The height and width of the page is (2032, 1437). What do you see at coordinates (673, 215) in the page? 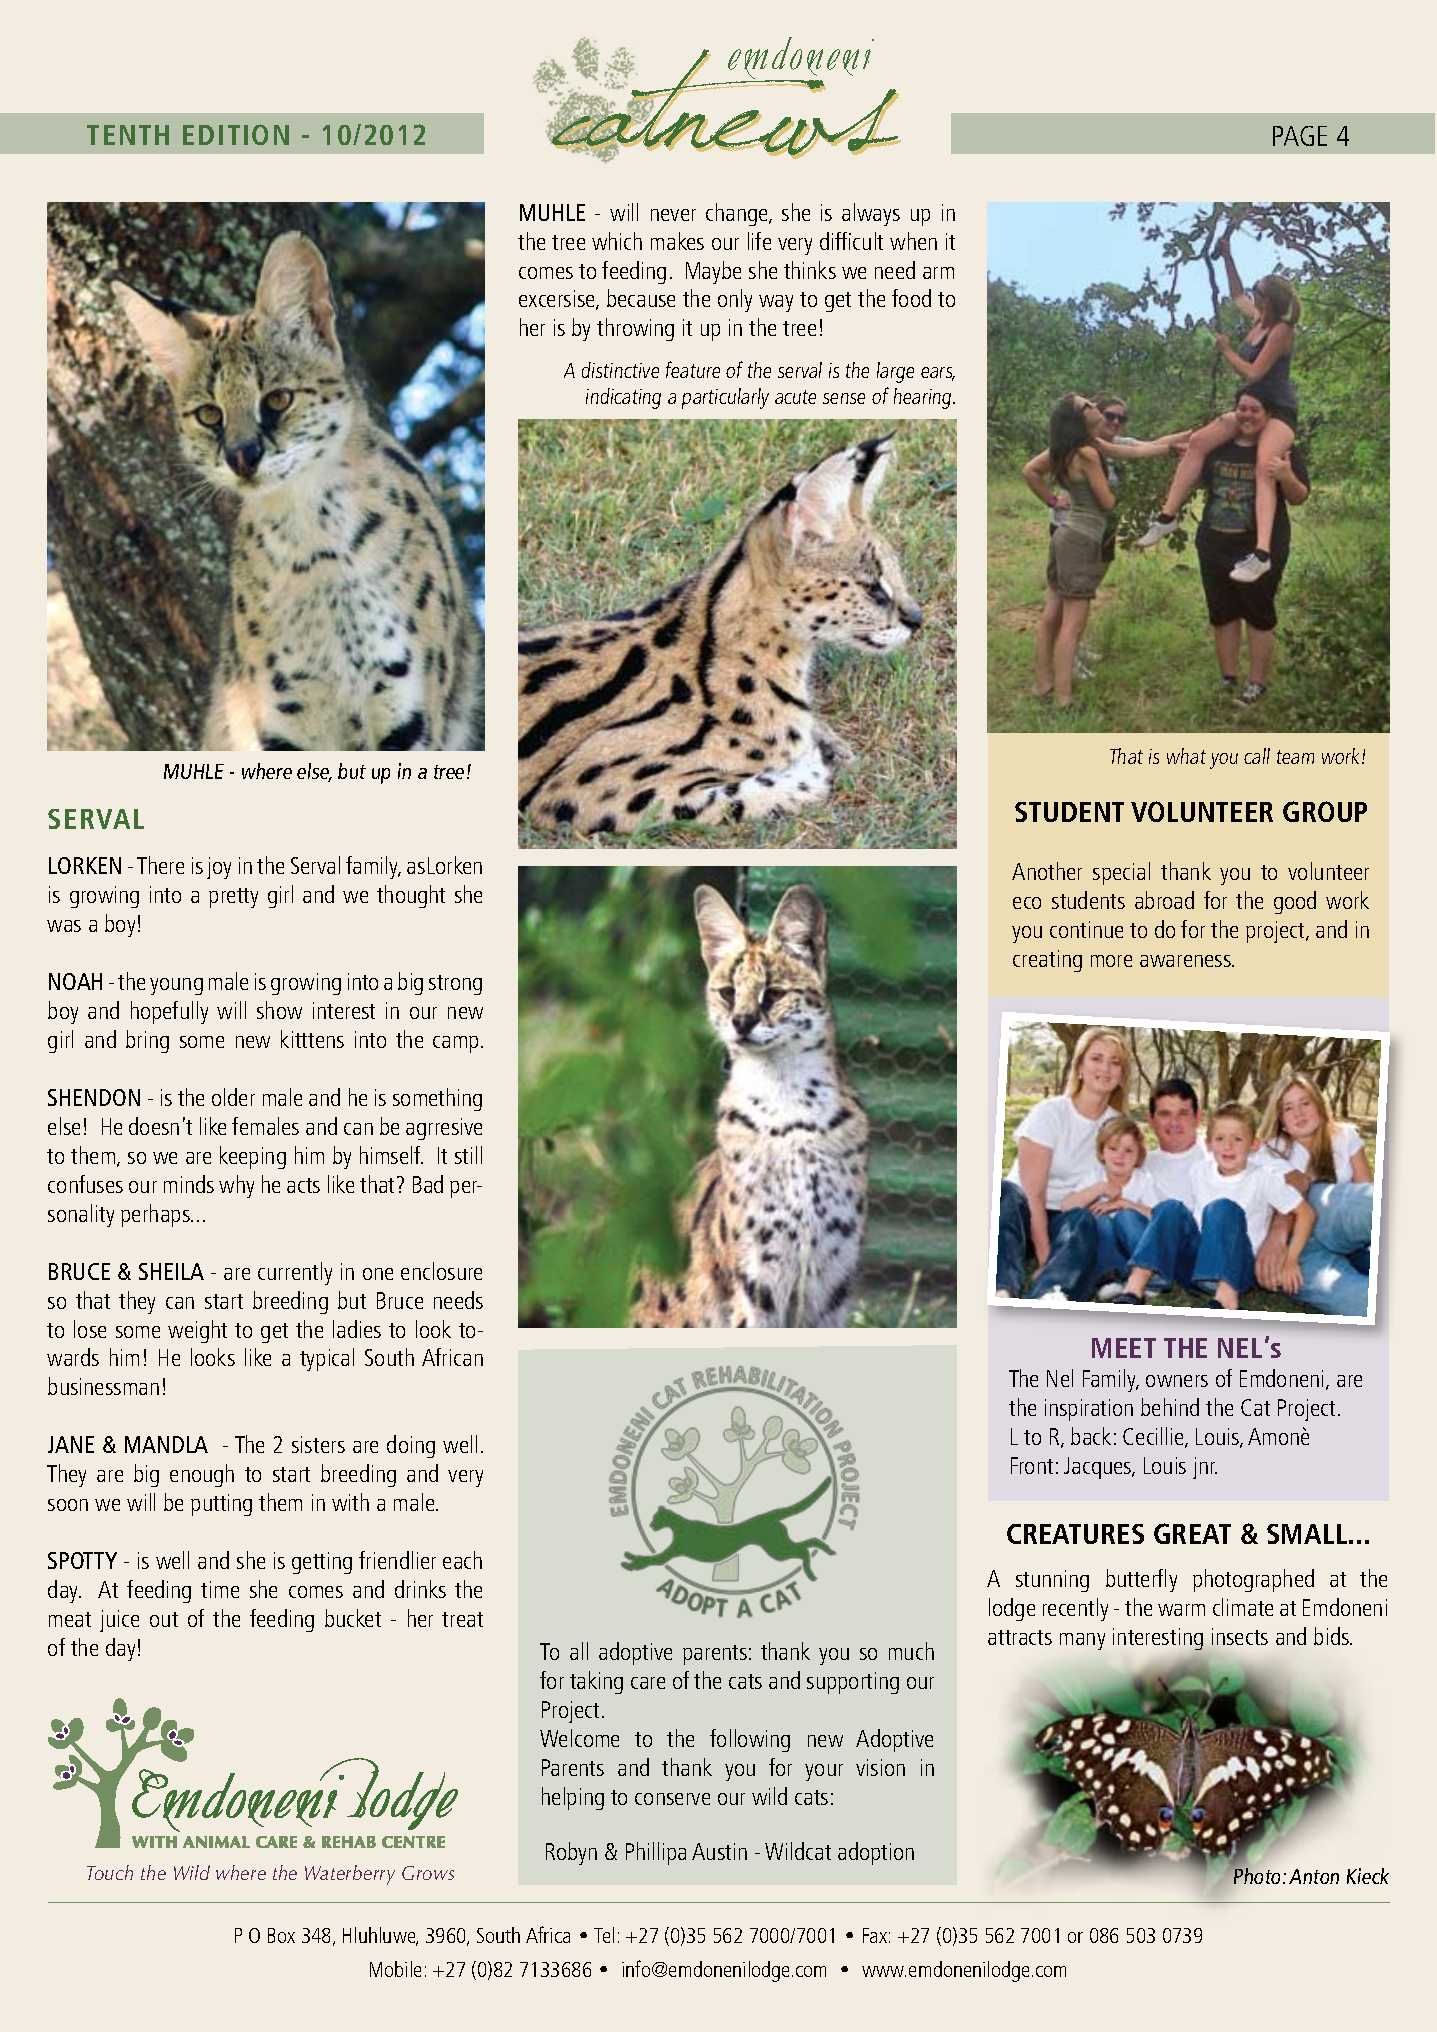
I see `never` at bounding box center [673, 215].
